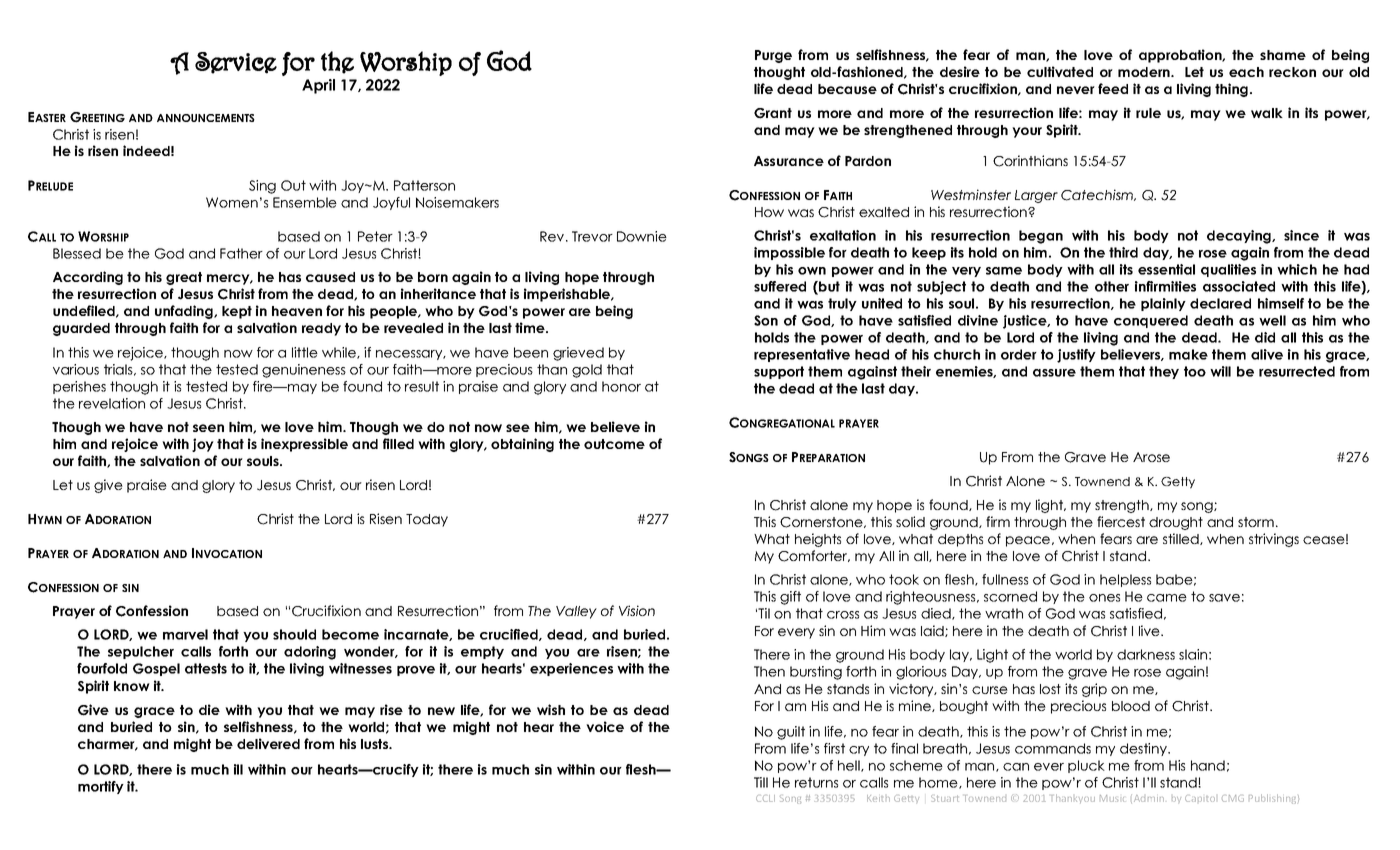 This image has height=850, width=1400. Describe the element at coordinates (376, 744) in the image. I see `lusts` at that location.
